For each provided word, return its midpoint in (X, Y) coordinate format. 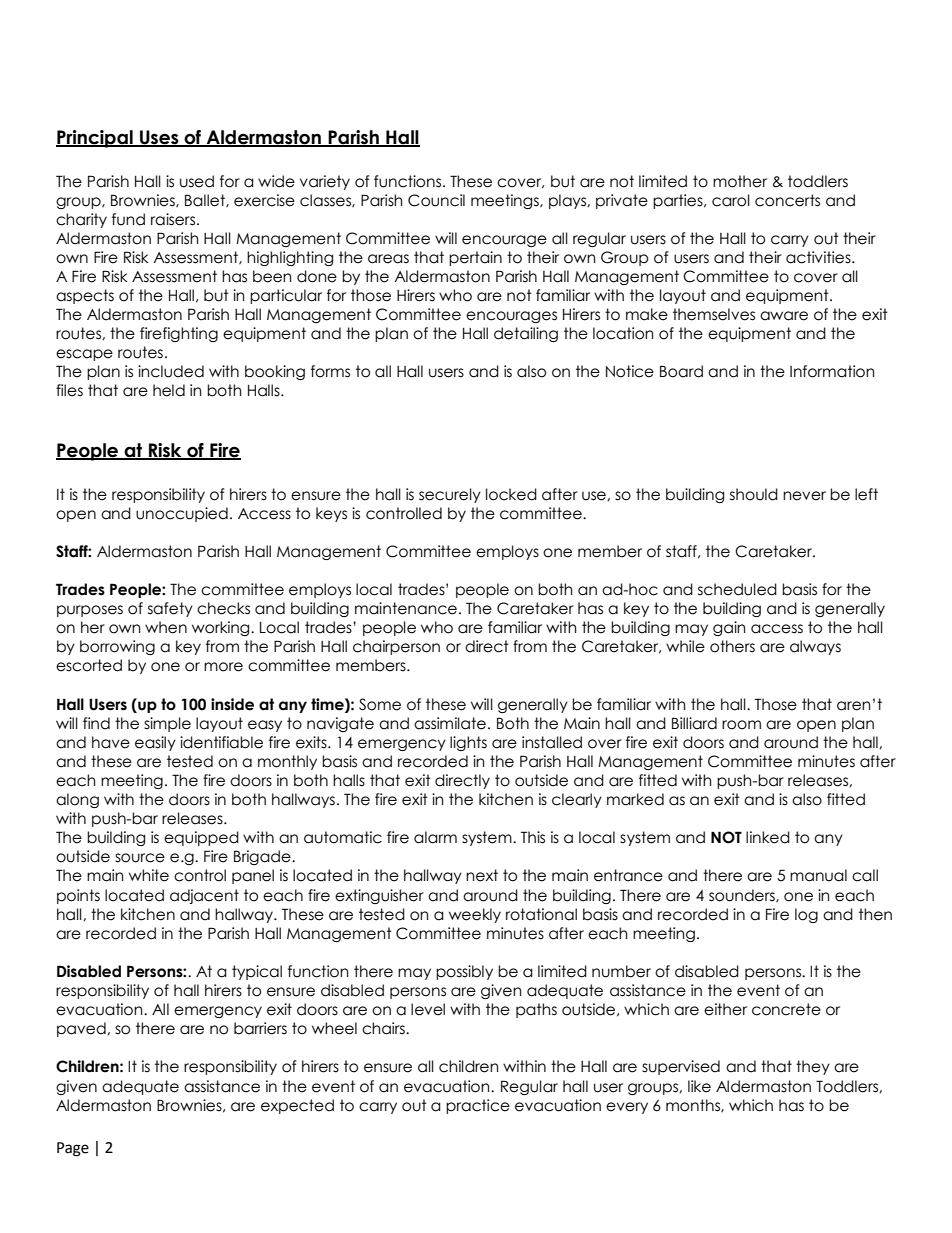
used (197, 181)
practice (478, 1106)
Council (436, 200)
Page (73, 1149)
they (813, 1067)
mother (740, 181)
